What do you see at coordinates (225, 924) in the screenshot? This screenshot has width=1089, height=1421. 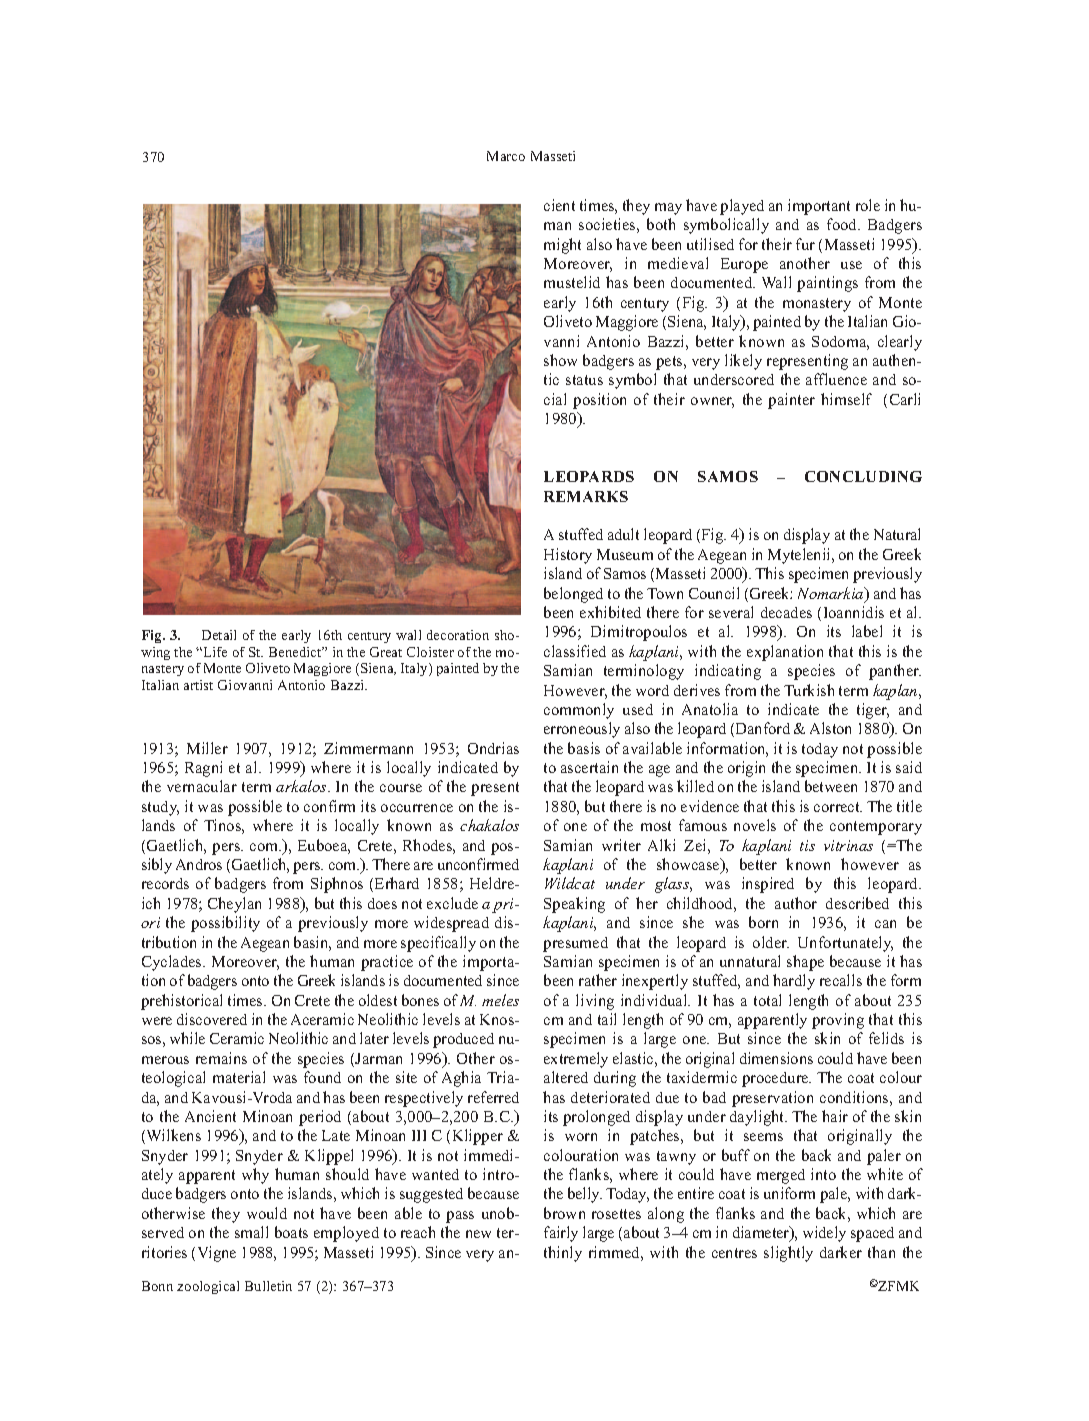 I see `possibility` at bounding box center [225, 924].
